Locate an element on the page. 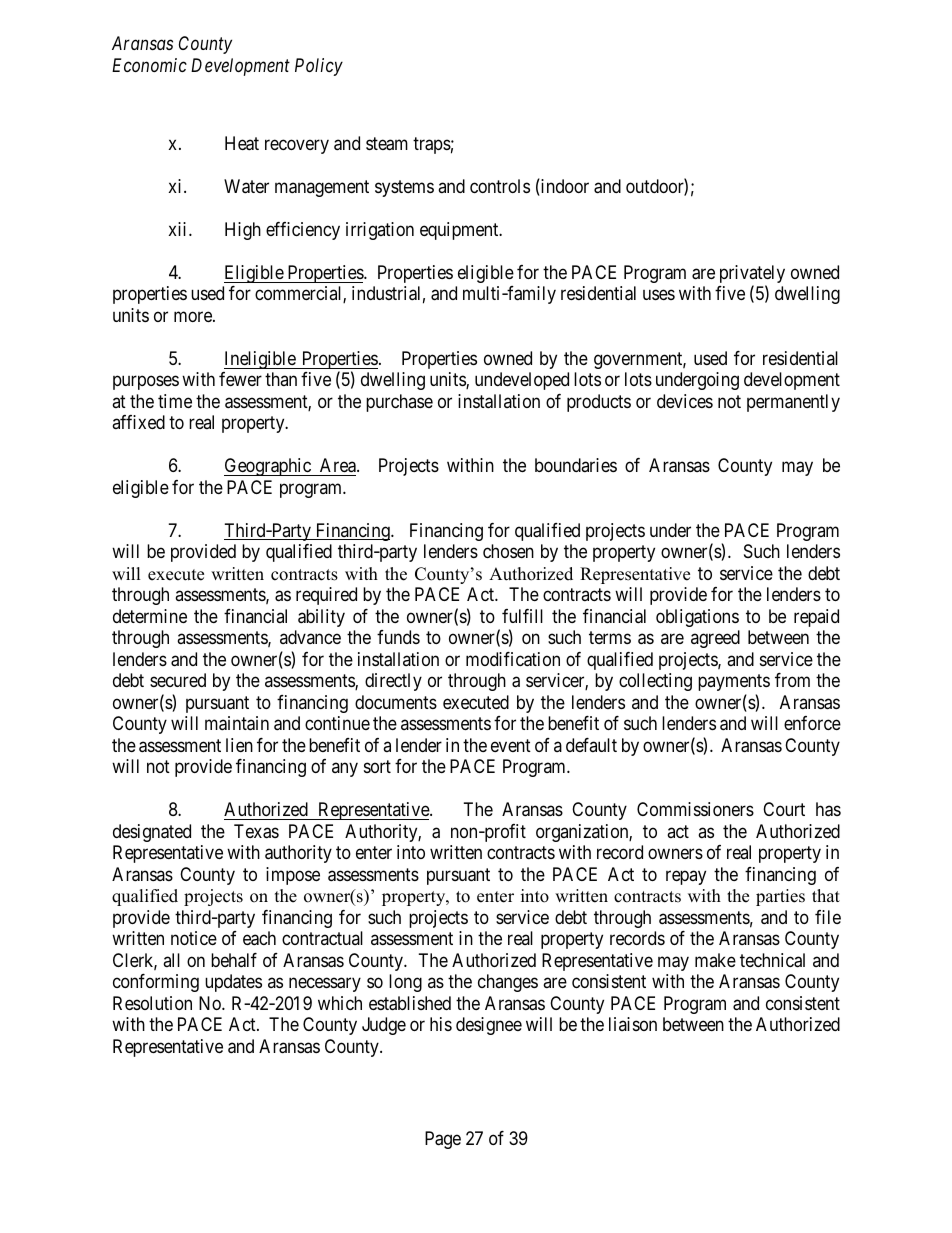  Page is located at coordinates (443, 1140).
